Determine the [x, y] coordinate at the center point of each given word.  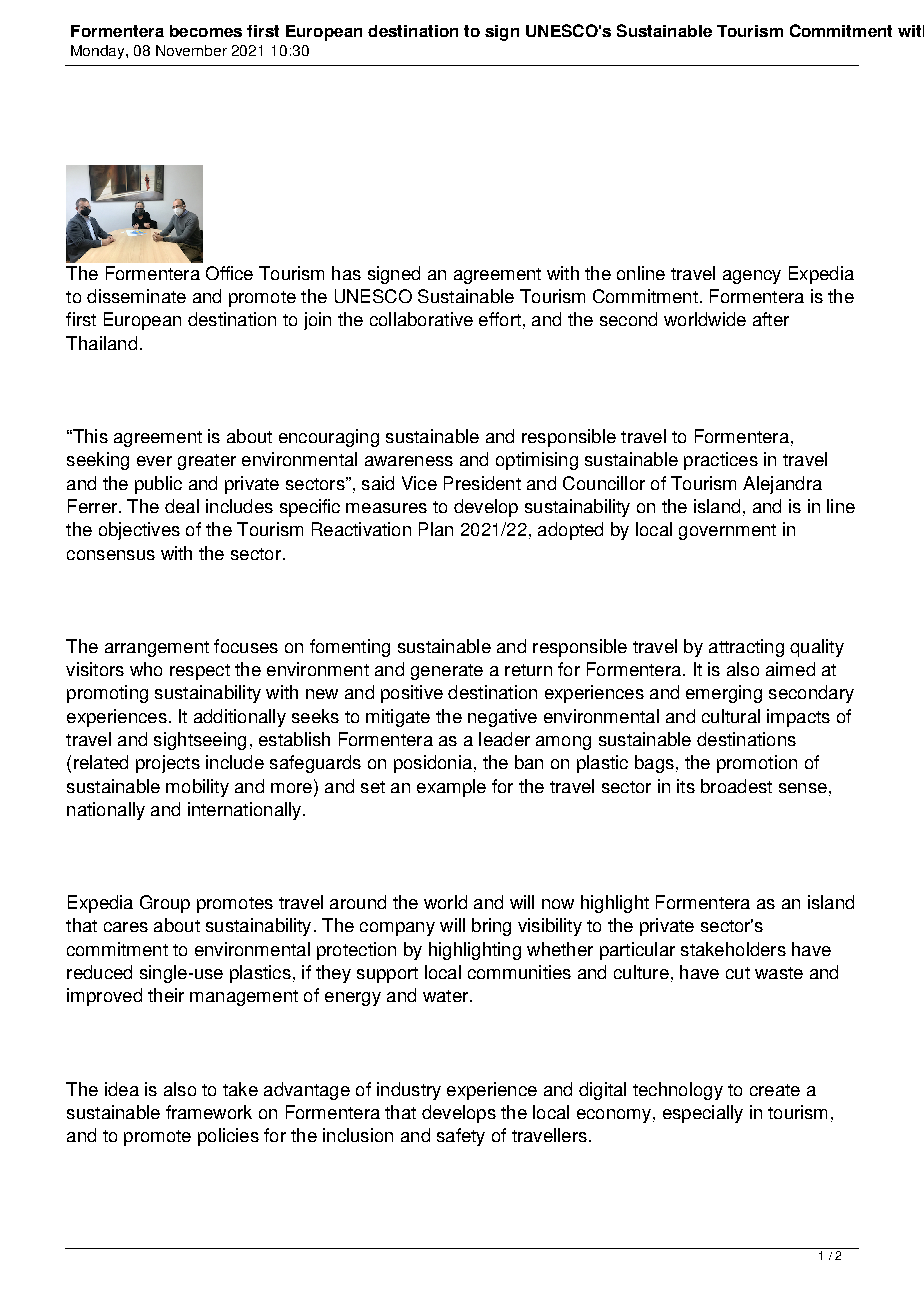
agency [752, 277]
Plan [436, 529]
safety [461, 1137]
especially [703, 1114]
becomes [206, 31]
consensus [111, 555]
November [191, 50]
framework [209, 1112]
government [727, 532]
